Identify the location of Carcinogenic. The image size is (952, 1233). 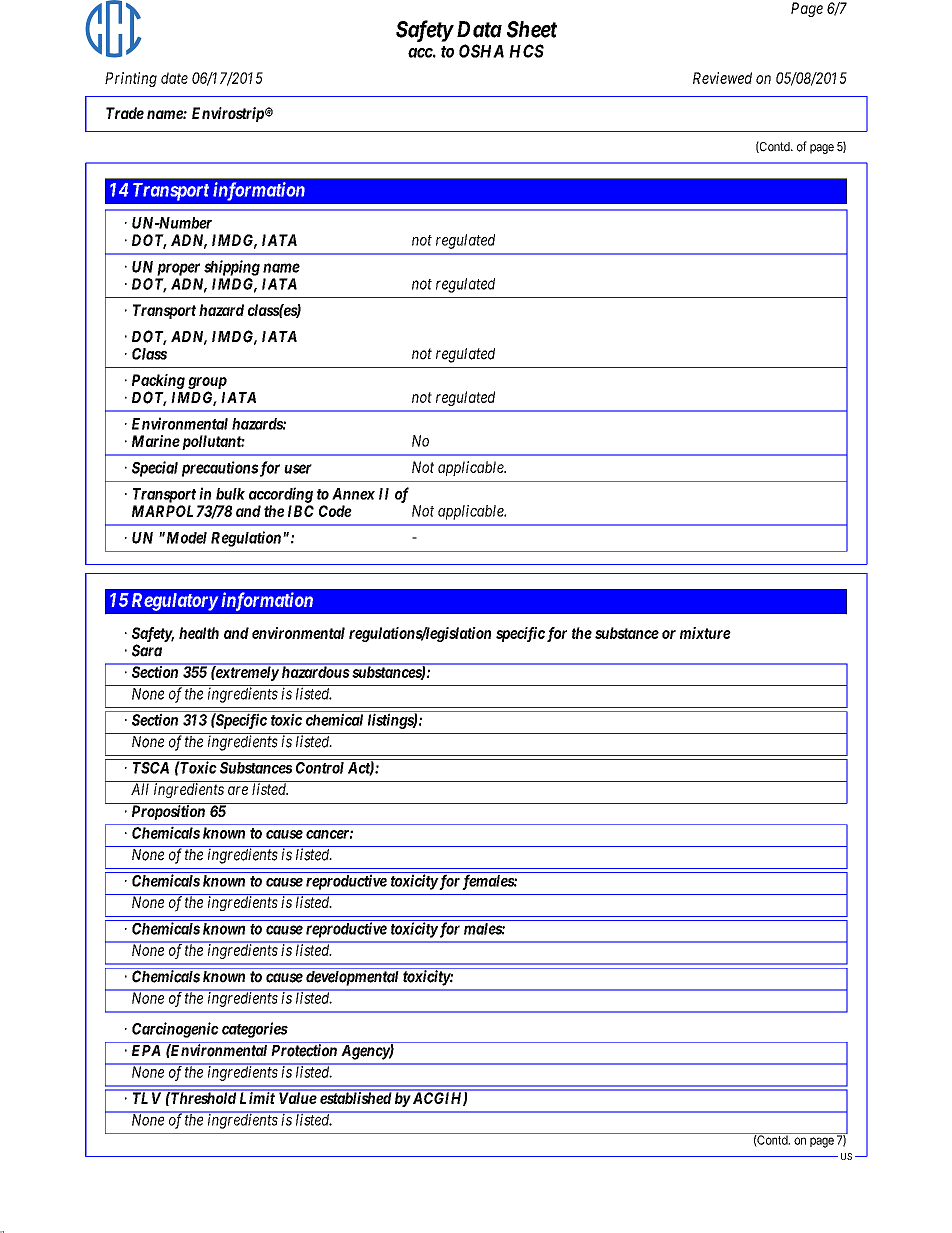
(175, 1030).
